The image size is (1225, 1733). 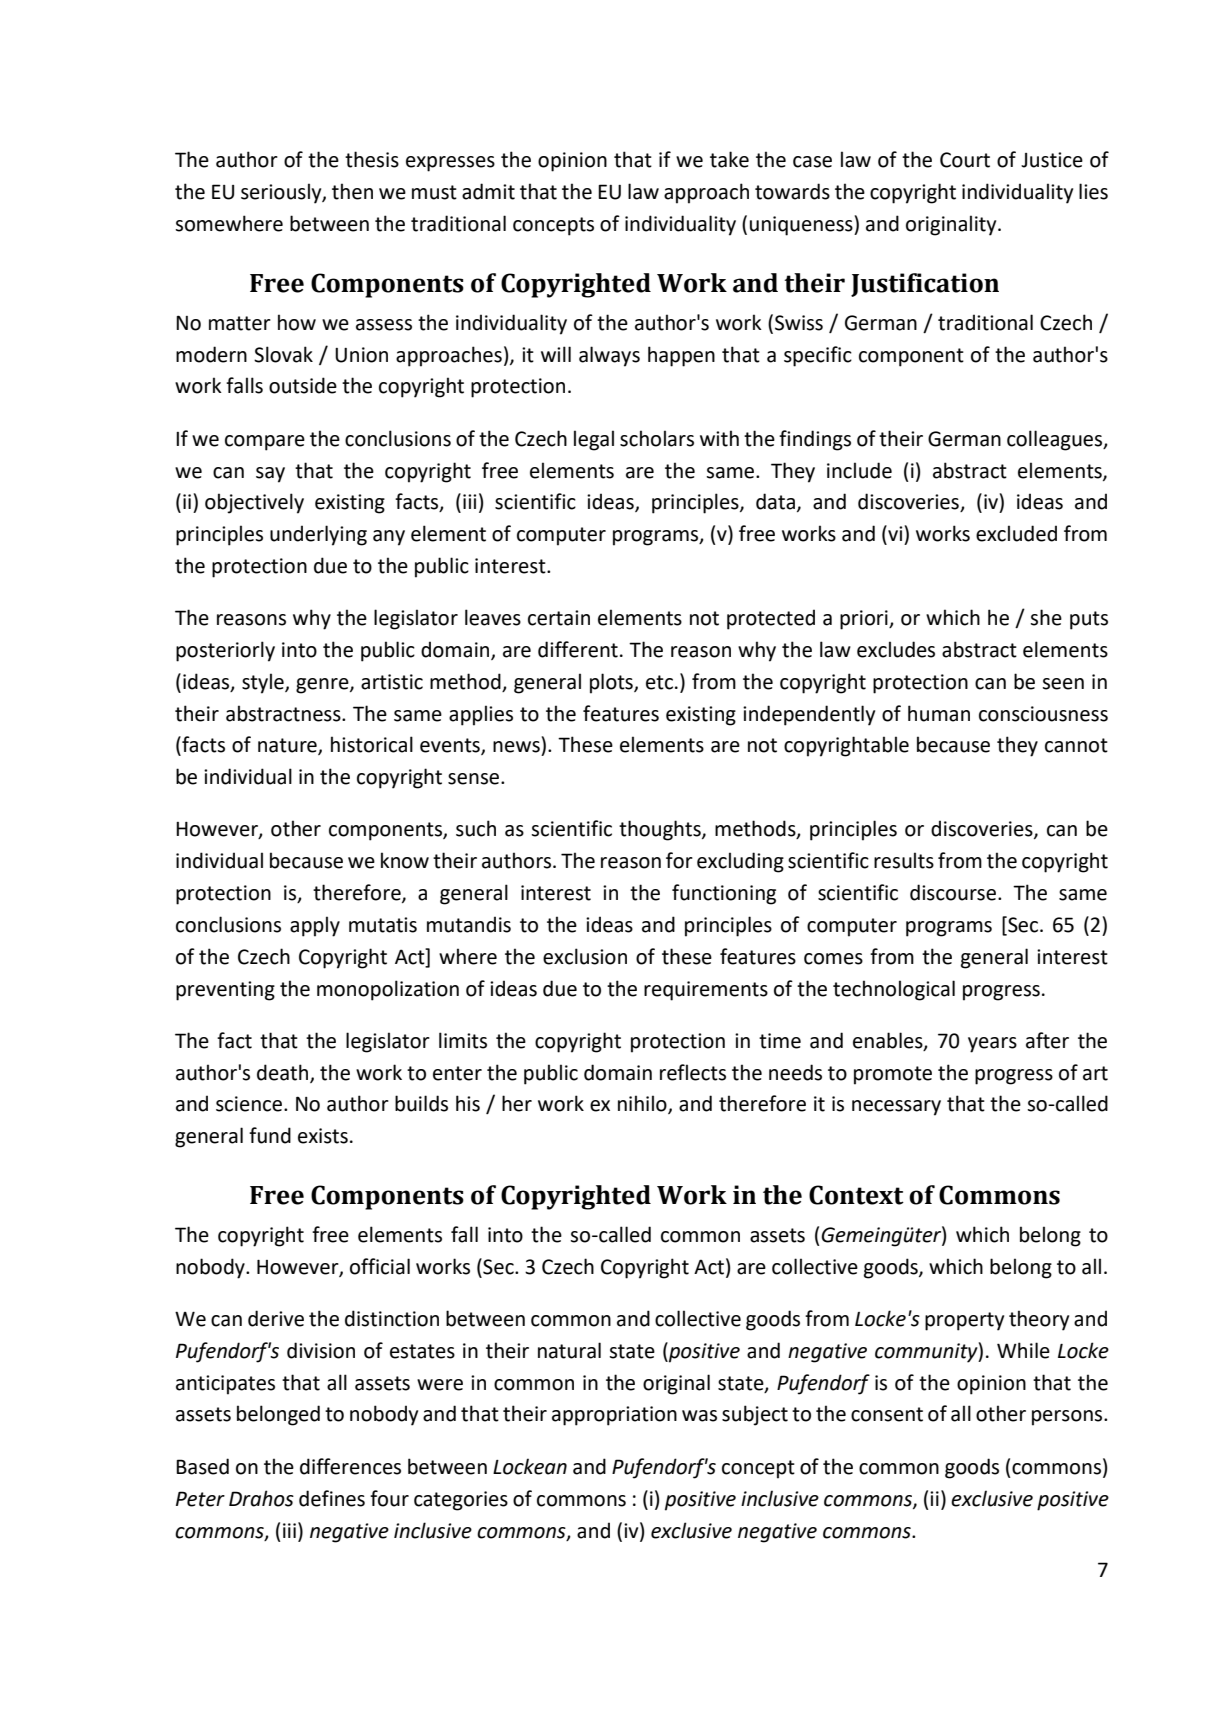 What do you see at coordinates (657, 438) in the image?
I see `scholars` at bounding box center [657, 438].
